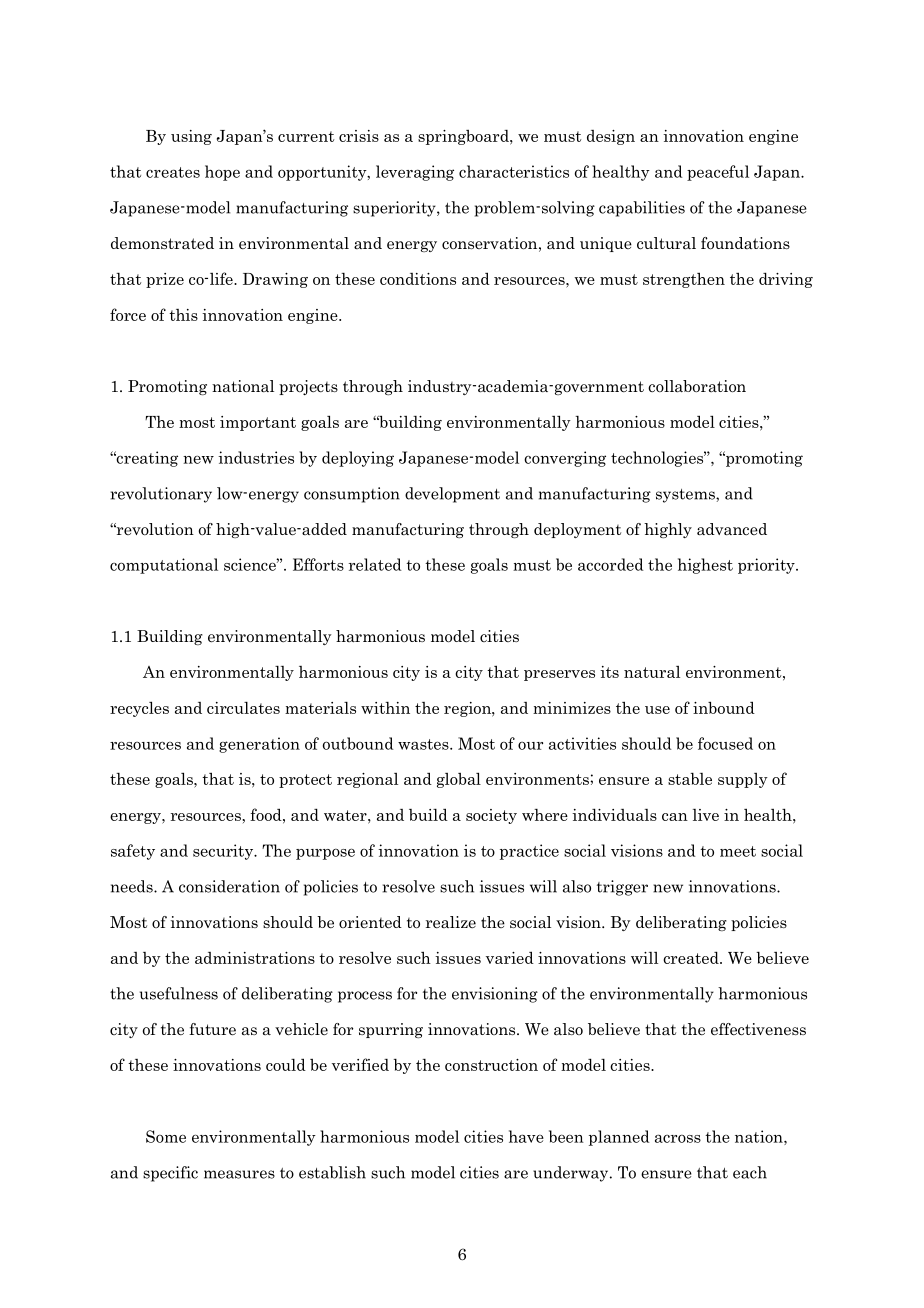  Describe the element at coordinates (718, 173) in the document. I see `peaceful` at that location.
